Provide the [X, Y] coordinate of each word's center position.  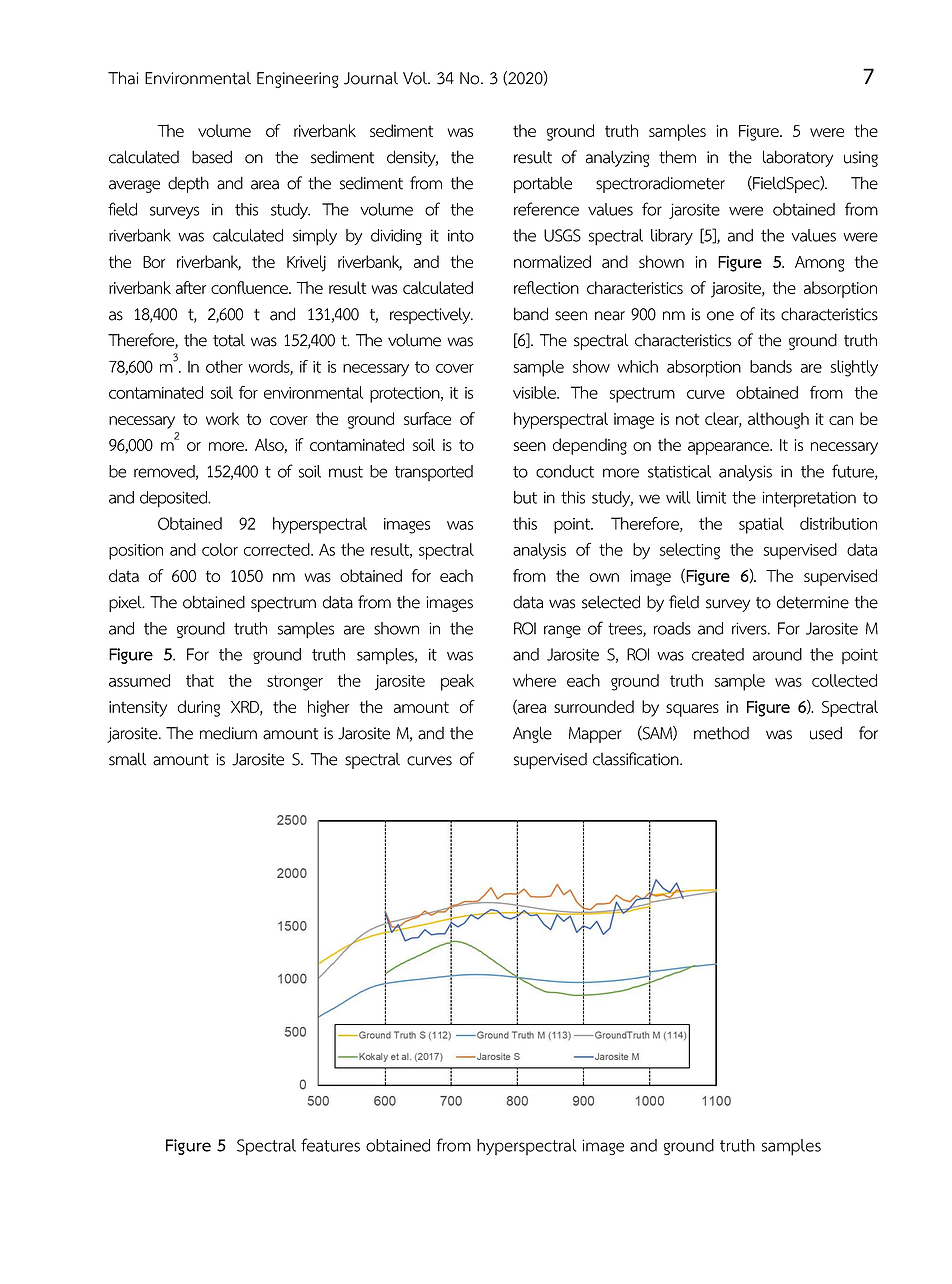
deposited [175, 499]
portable [543, 184]
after [191, 287]
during [199, 708]
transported [434, 473]
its [768, 314]
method [721, 733]
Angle [532, 734]
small [127, 759]
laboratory [798, 158]
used [826, 733]
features [330, 1145]
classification [637, 759]
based [212, 157]
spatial [761, 525]
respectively [431, 315]
